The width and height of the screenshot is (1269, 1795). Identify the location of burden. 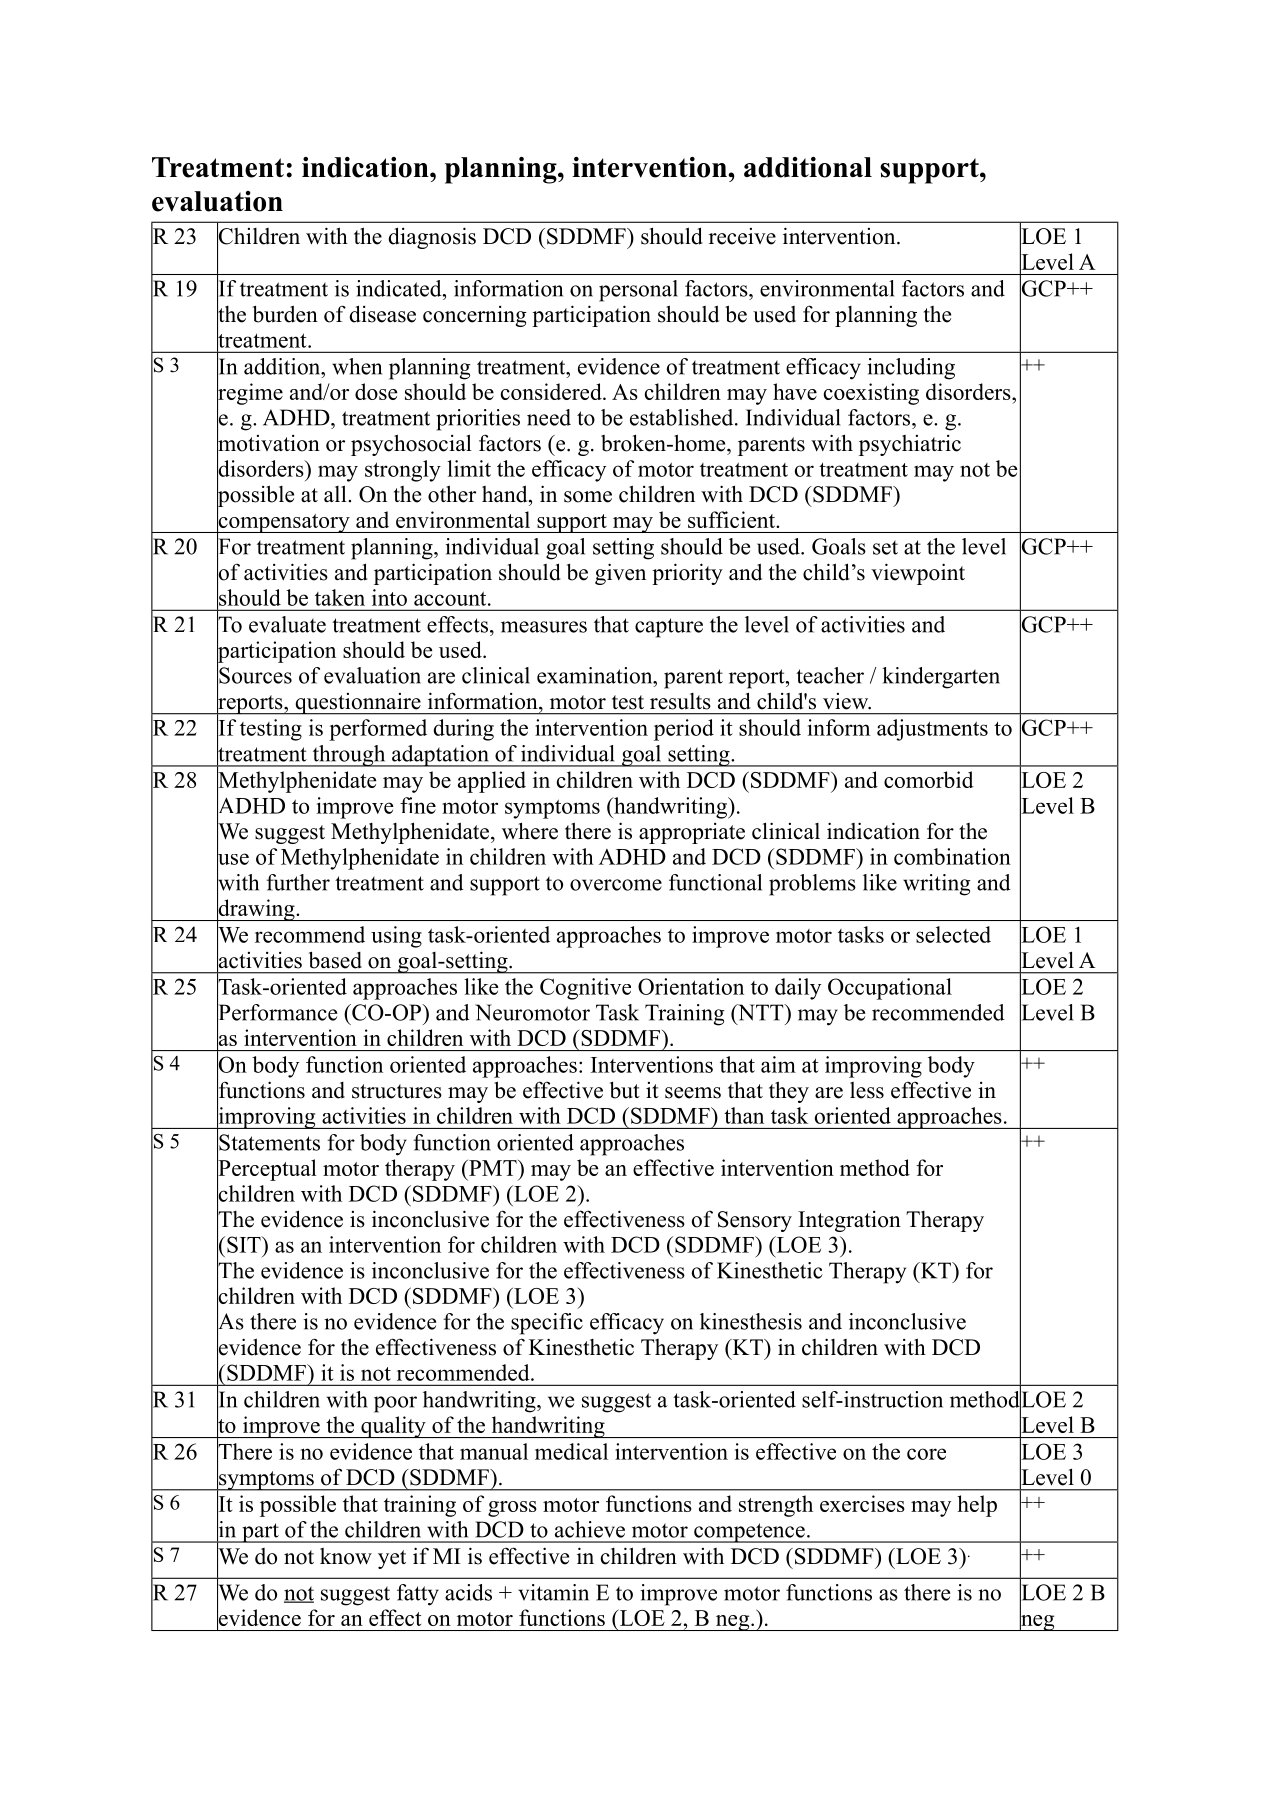
(285, 314).
